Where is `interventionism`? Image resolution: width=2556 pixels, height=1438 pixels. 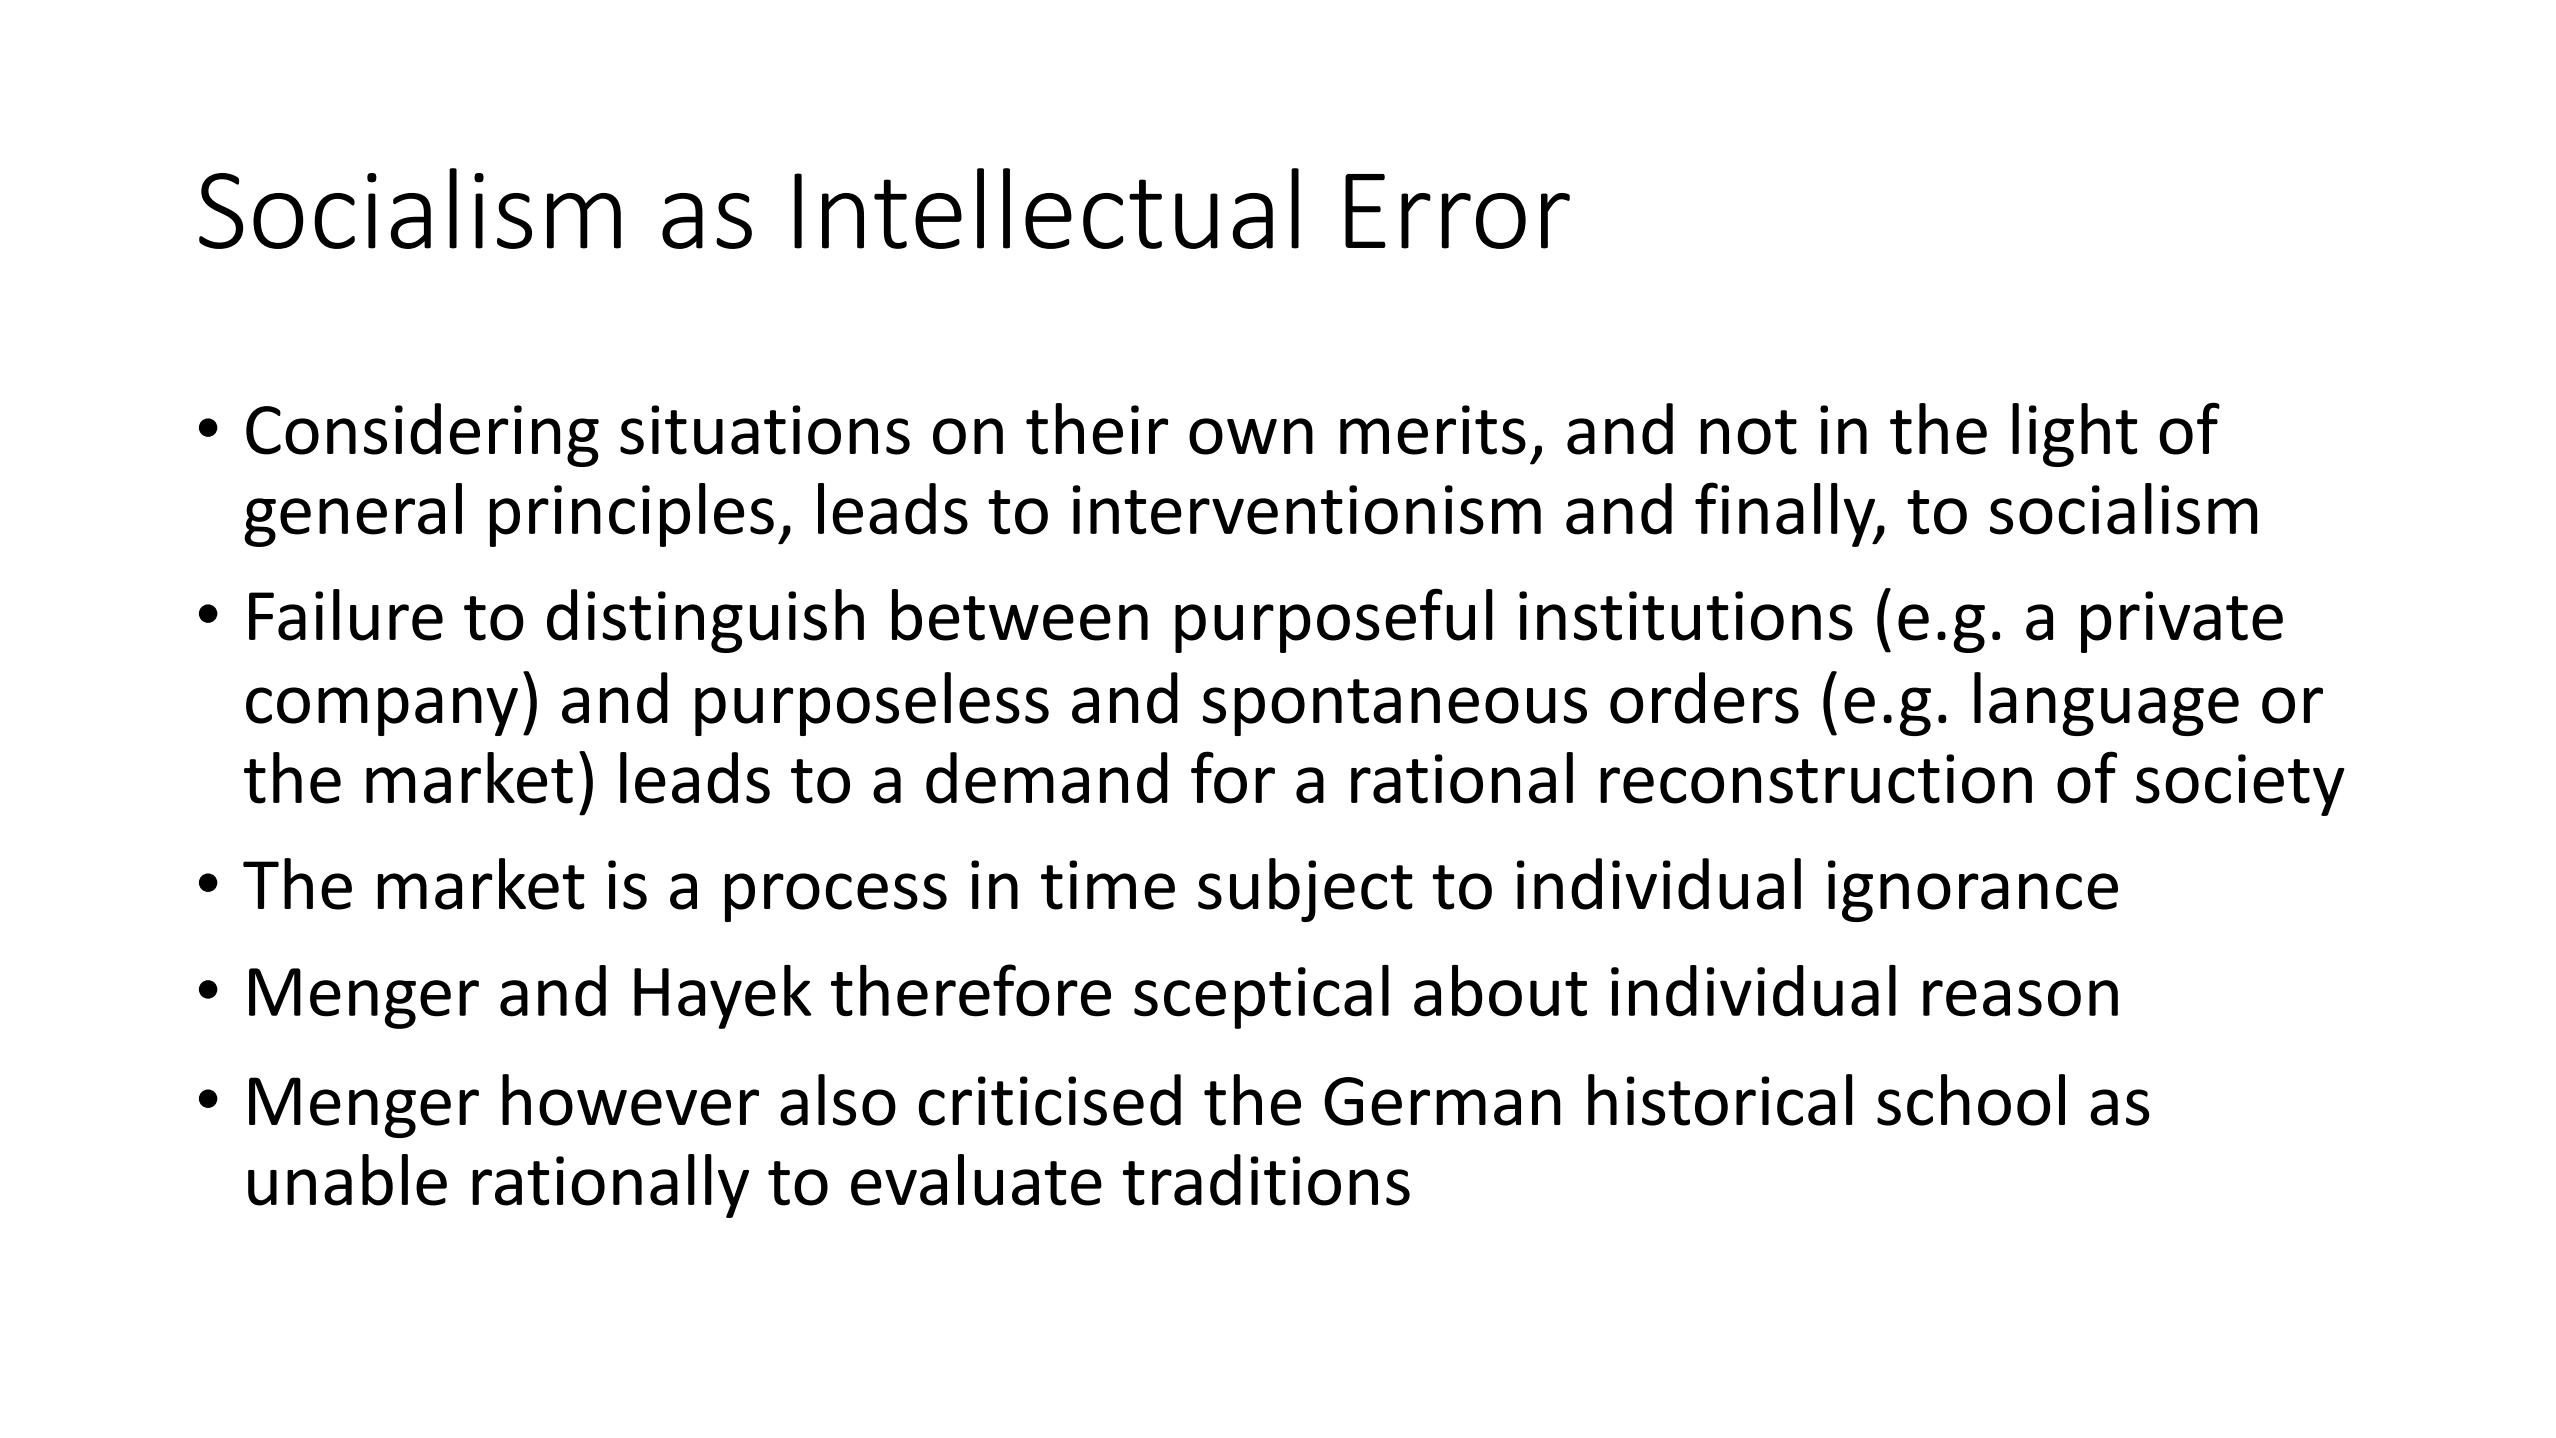
interventionism is located at coordinates (1307, 510).
